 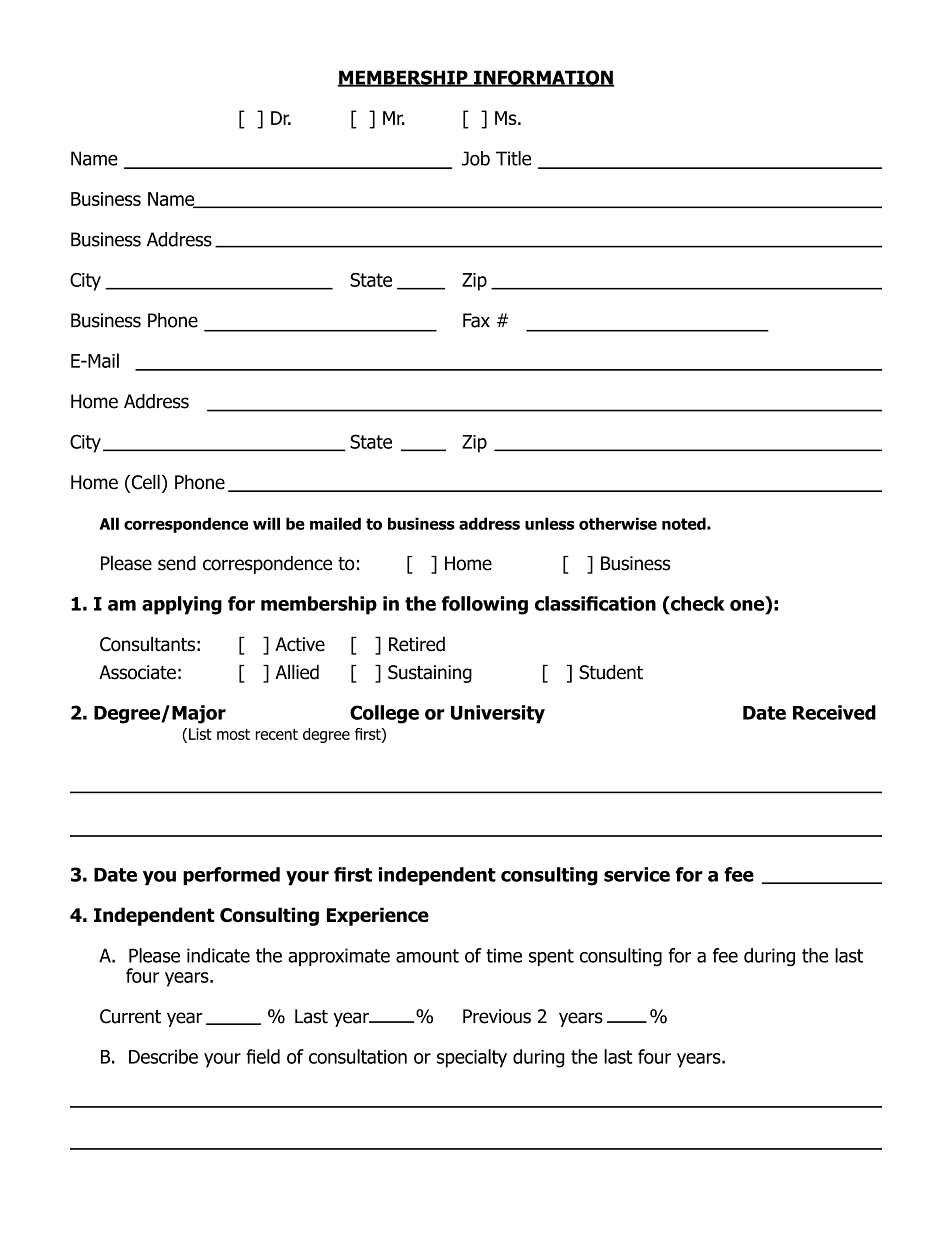 What do you see at coordinates (485, 605) in the page?
I see `following` at bounding box center [485, 605].
